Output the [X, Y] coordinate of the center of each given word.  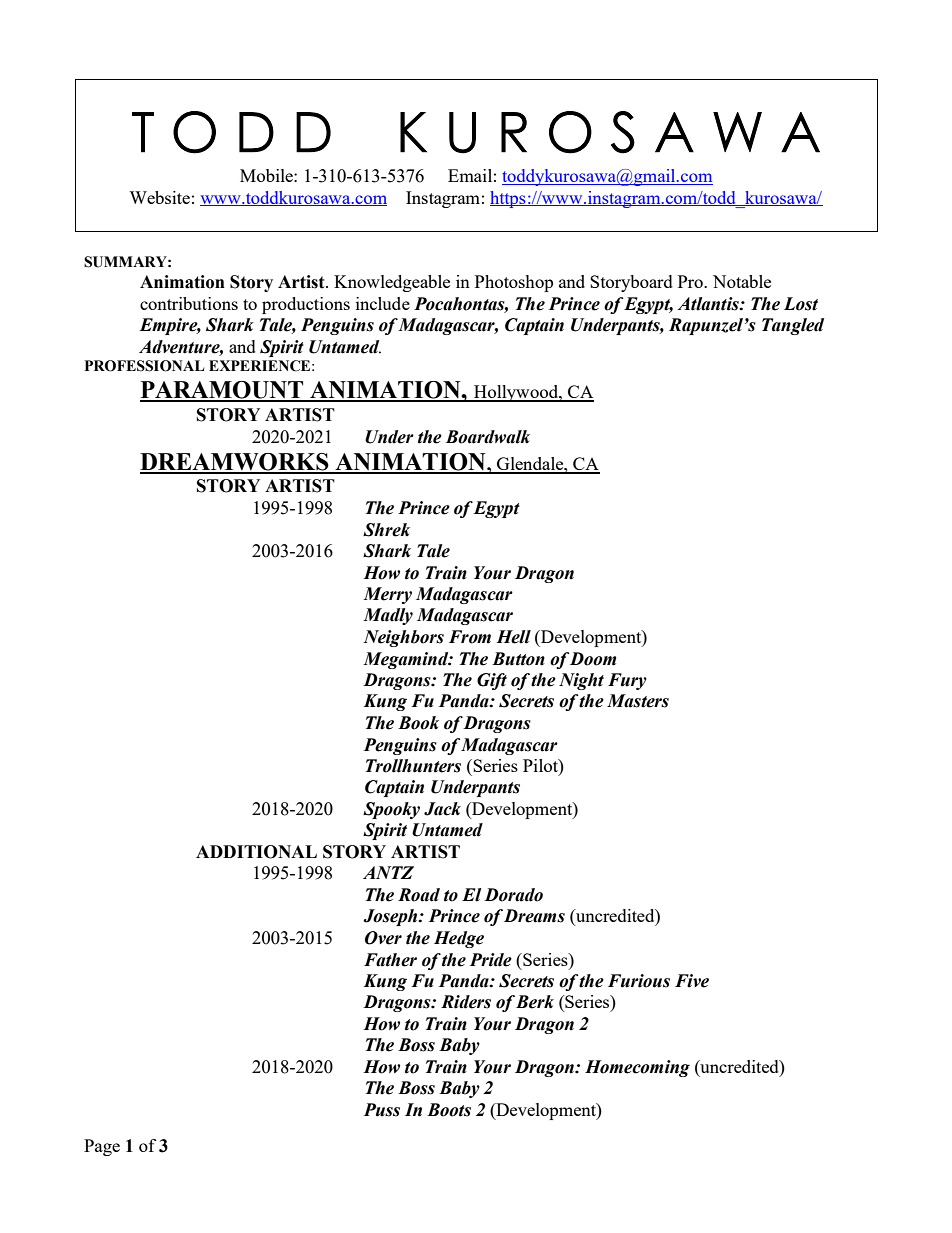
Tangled [793, 326]
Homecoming [637, 1068]
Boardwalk [488, 437]
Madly [388, 616]
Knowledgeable [392, 283]
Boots [449, 1110]
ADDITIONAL [256, 852]
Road [419, 895]
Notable [742, 281]
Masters [638, 701]
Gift [492, 681]
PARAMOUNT [223, 391]
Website [159, 197]
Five [692, 981]
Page [102, 1147]
